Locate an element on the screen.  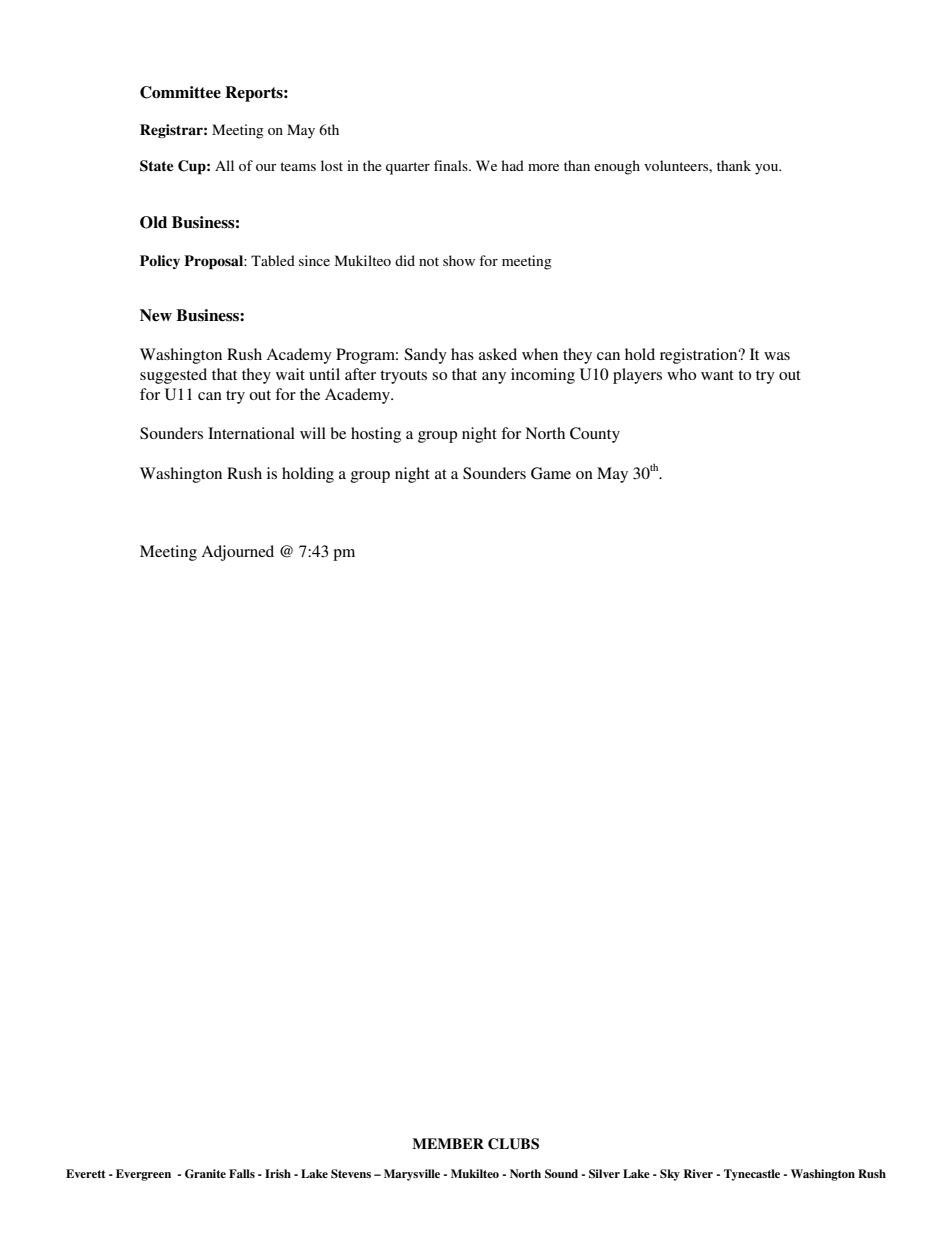
County is located at coordinates (595, 435).
